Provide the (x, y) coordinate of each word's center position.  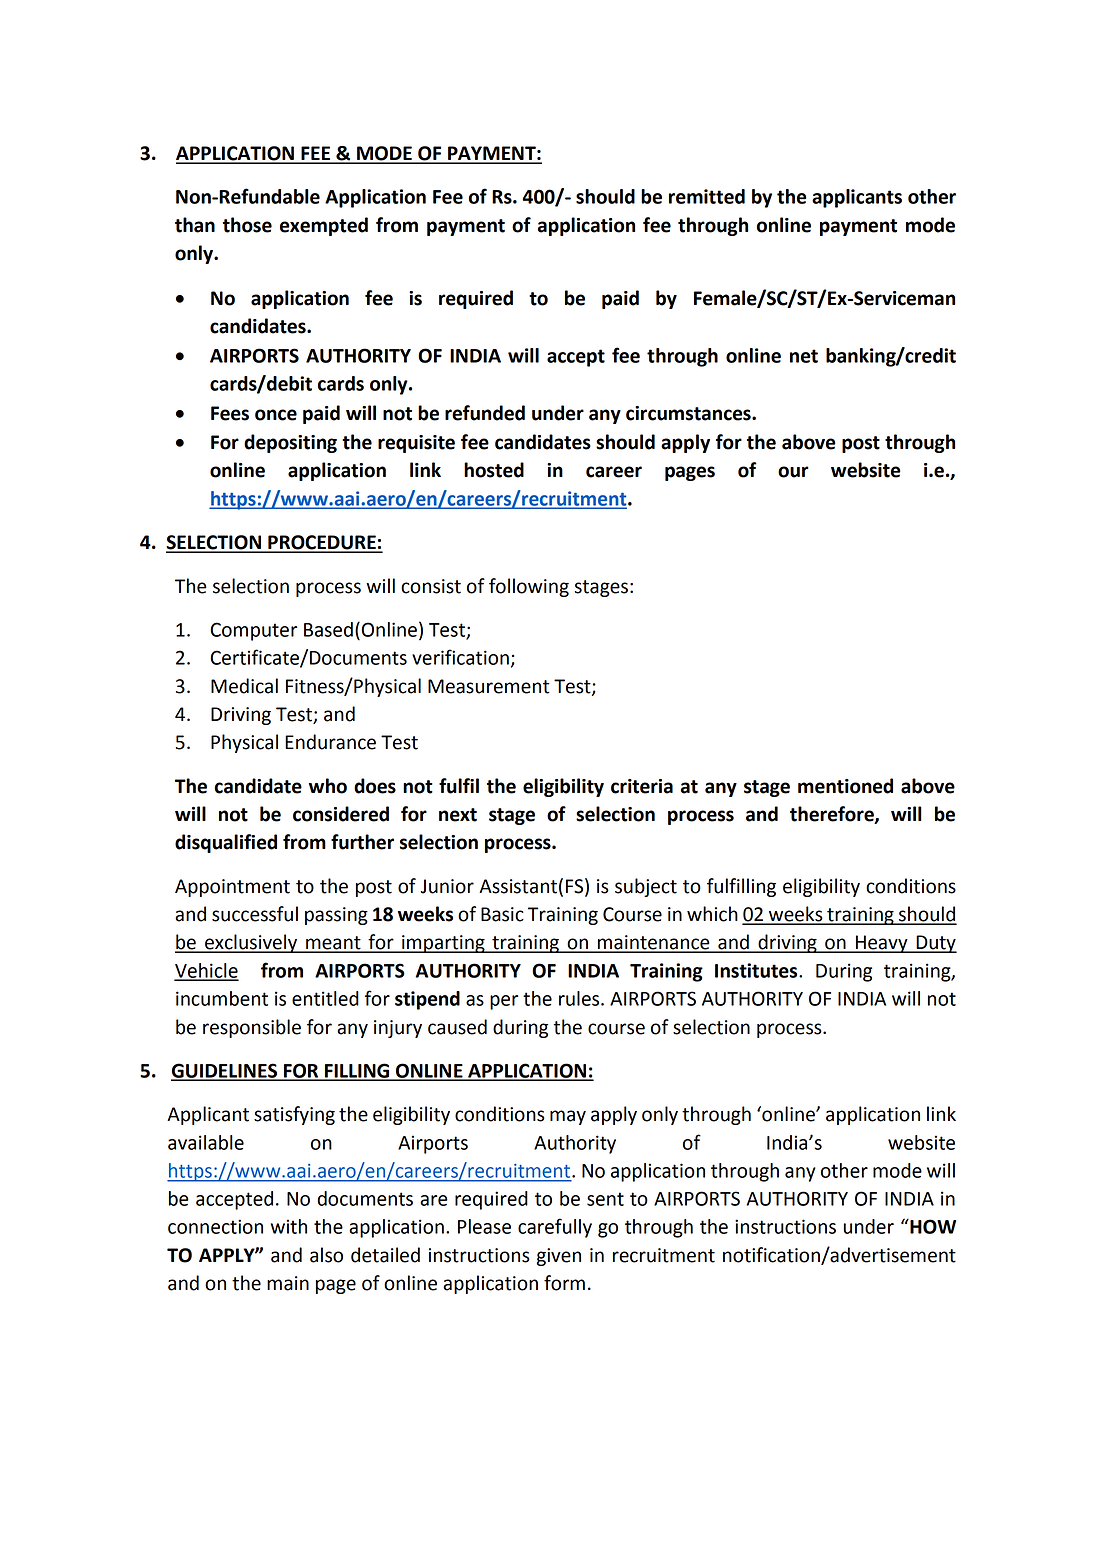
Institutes (757, 970)
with (289, 1226)
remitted (707, 196)
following (529, 587)
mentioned (845, 786)
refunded (485, 413)
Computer (254, 631)
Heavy (882, 944)
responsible (252, 1028)
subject (646, 887)
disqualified (226, 843)
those (247, 225)
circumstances (689, 413)
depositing (290, 443)
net (804, 356)
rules (580, 998)
